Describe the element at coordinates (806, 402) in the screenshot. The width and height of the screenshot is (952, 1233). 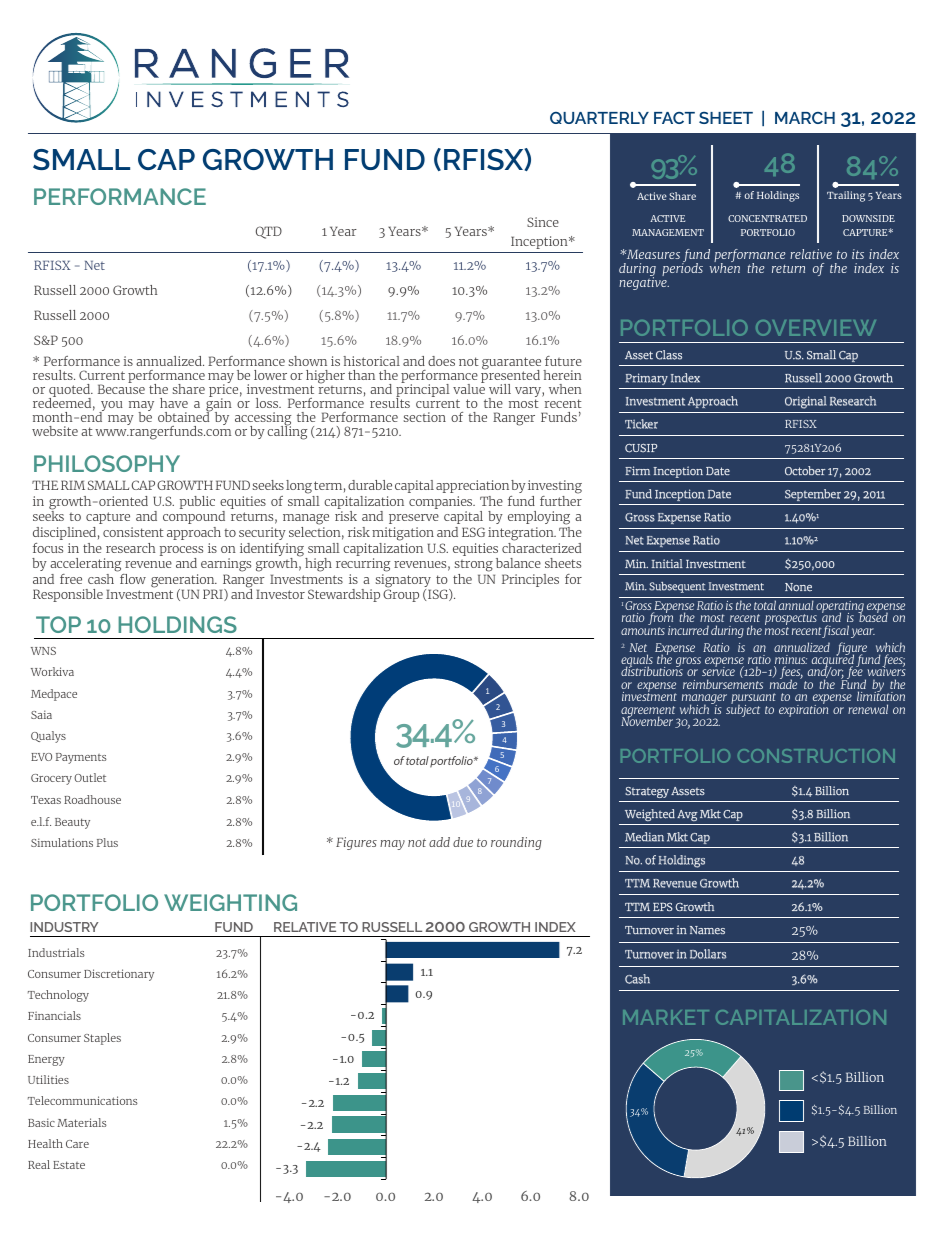
I see `Original` at that location.
